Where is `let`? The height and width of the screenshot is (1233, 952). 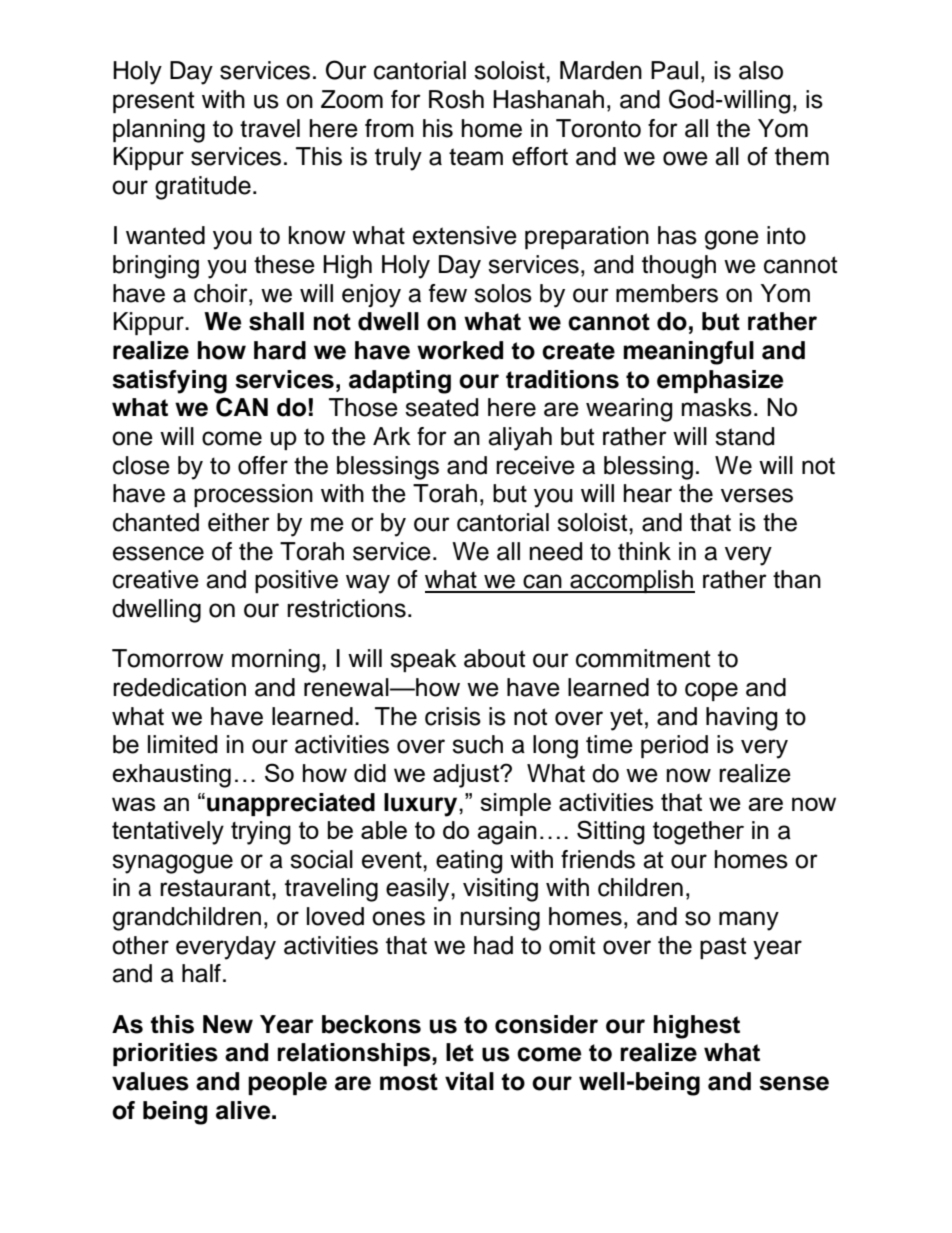 let is located at coordinates (460, 1052).
